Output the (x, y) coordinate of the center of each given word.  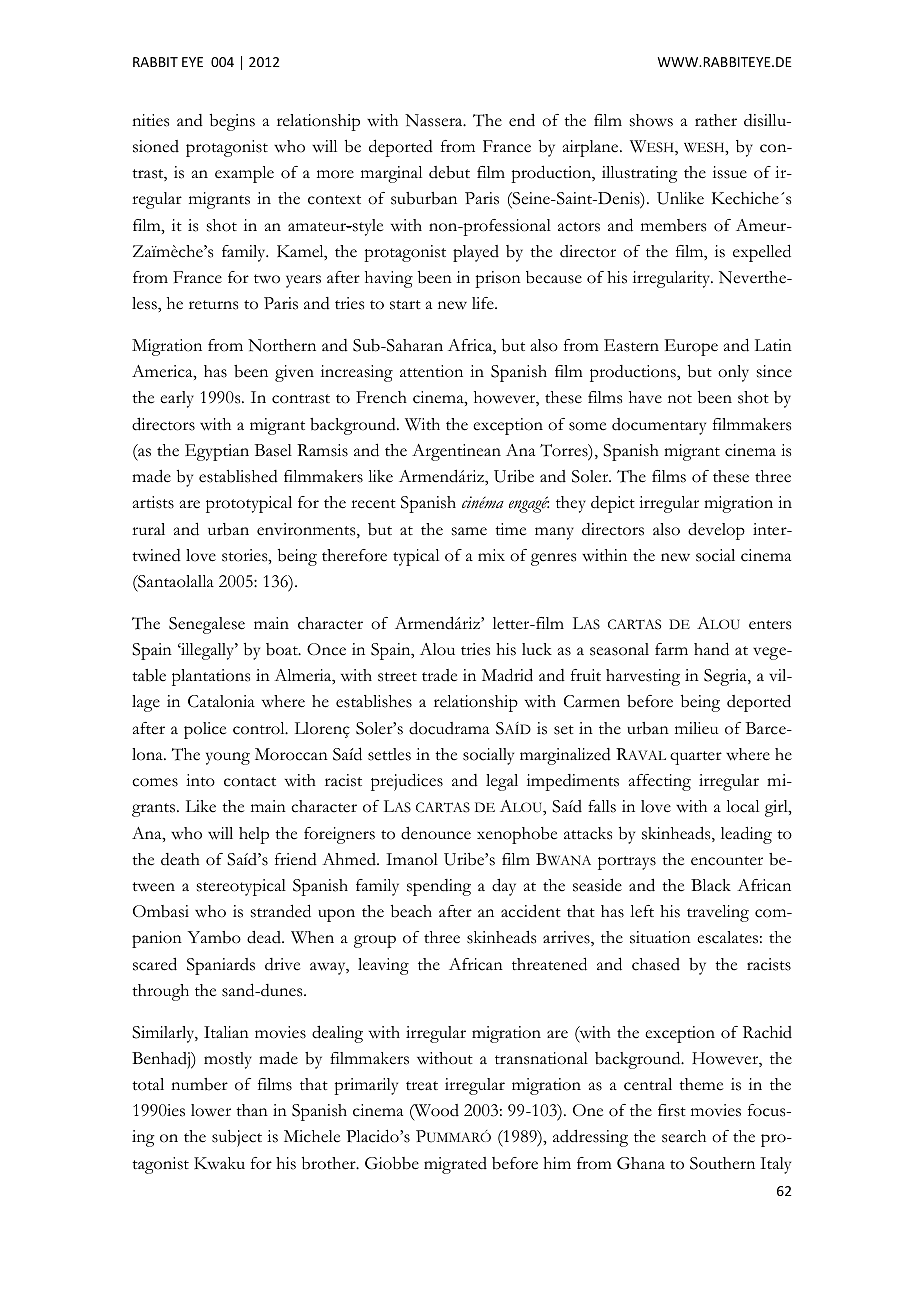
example (244, 174)
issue (730, 172)
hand (711, 649)
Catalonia (221, 701)
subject (237, 1138)
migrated (455, 1165)
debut (449, 172)
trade (439, 675)
